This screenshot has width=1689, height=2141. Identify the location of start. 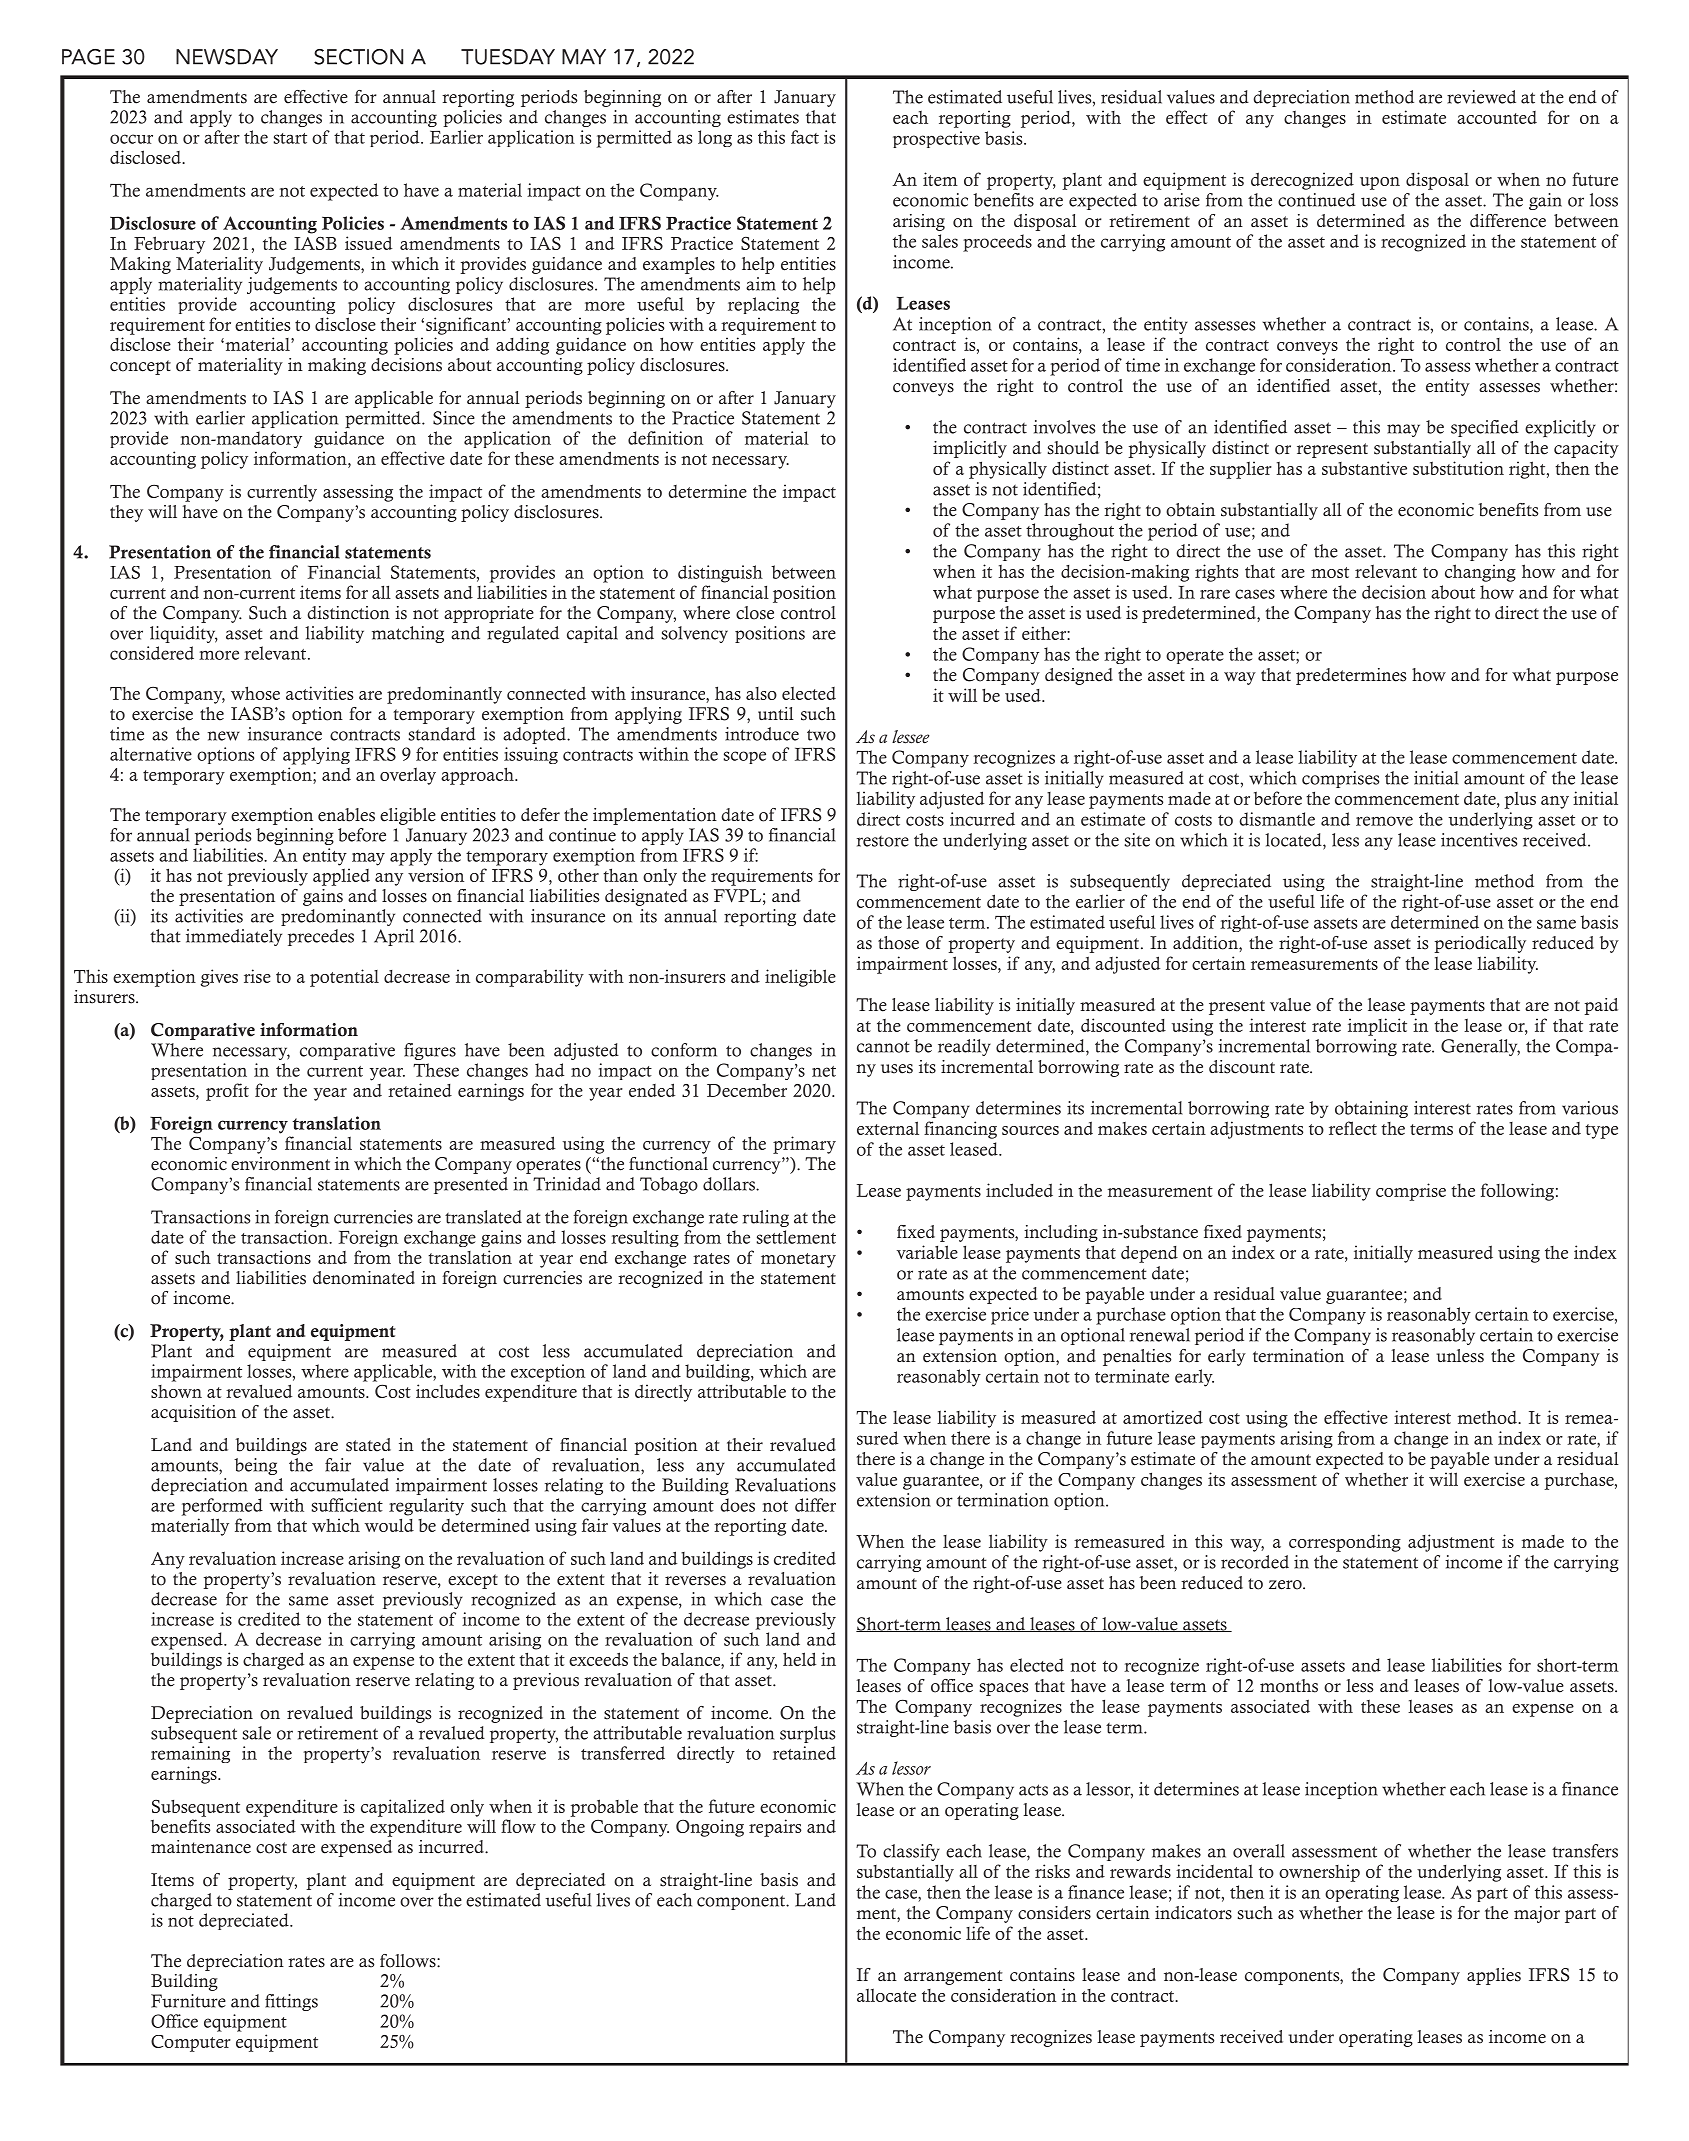
(290, 138).
